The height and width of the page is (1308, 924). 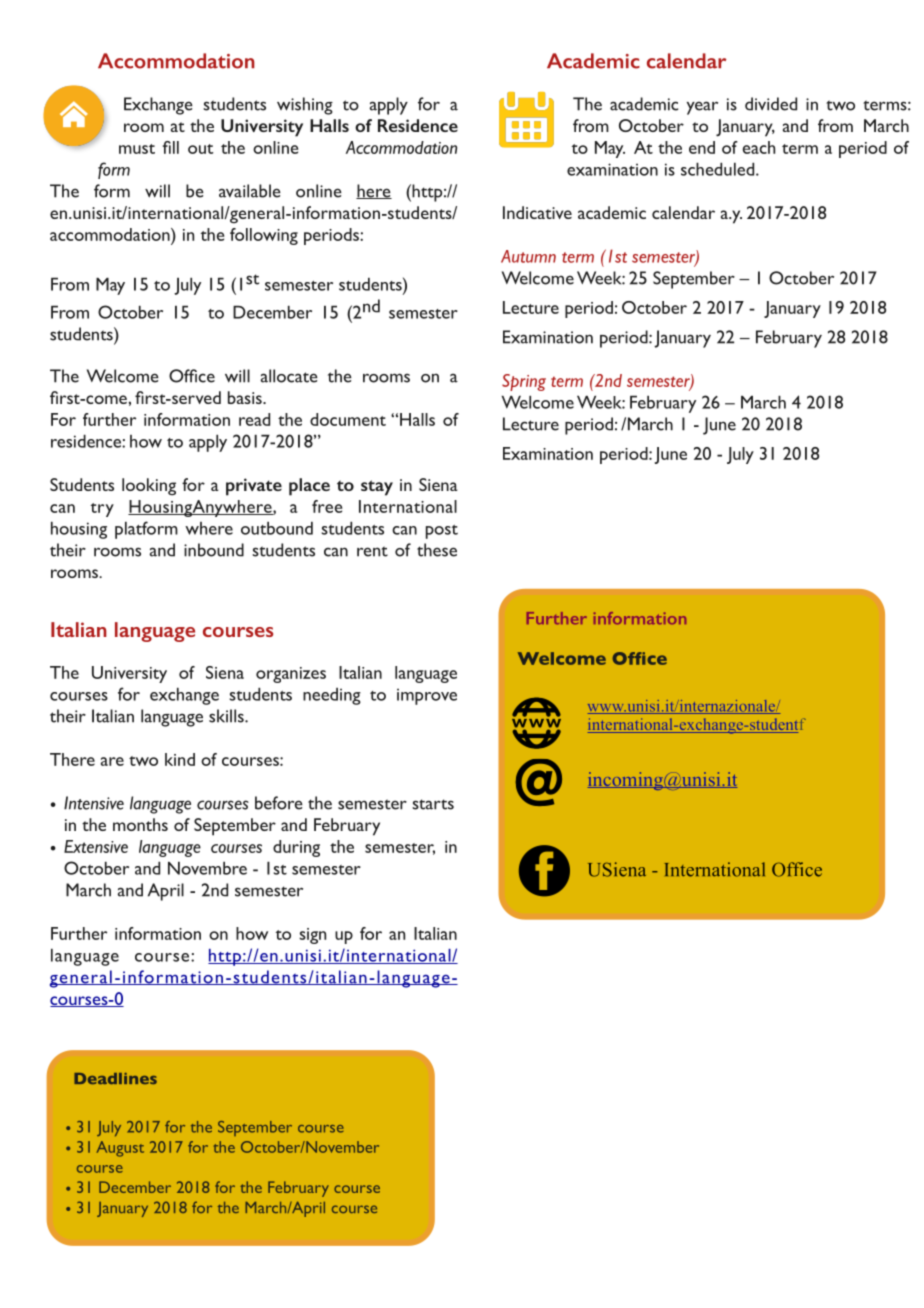 What do you see at coordinates (120, 1149) in the page?
I see `August` at bounding box center [120, 1149].
